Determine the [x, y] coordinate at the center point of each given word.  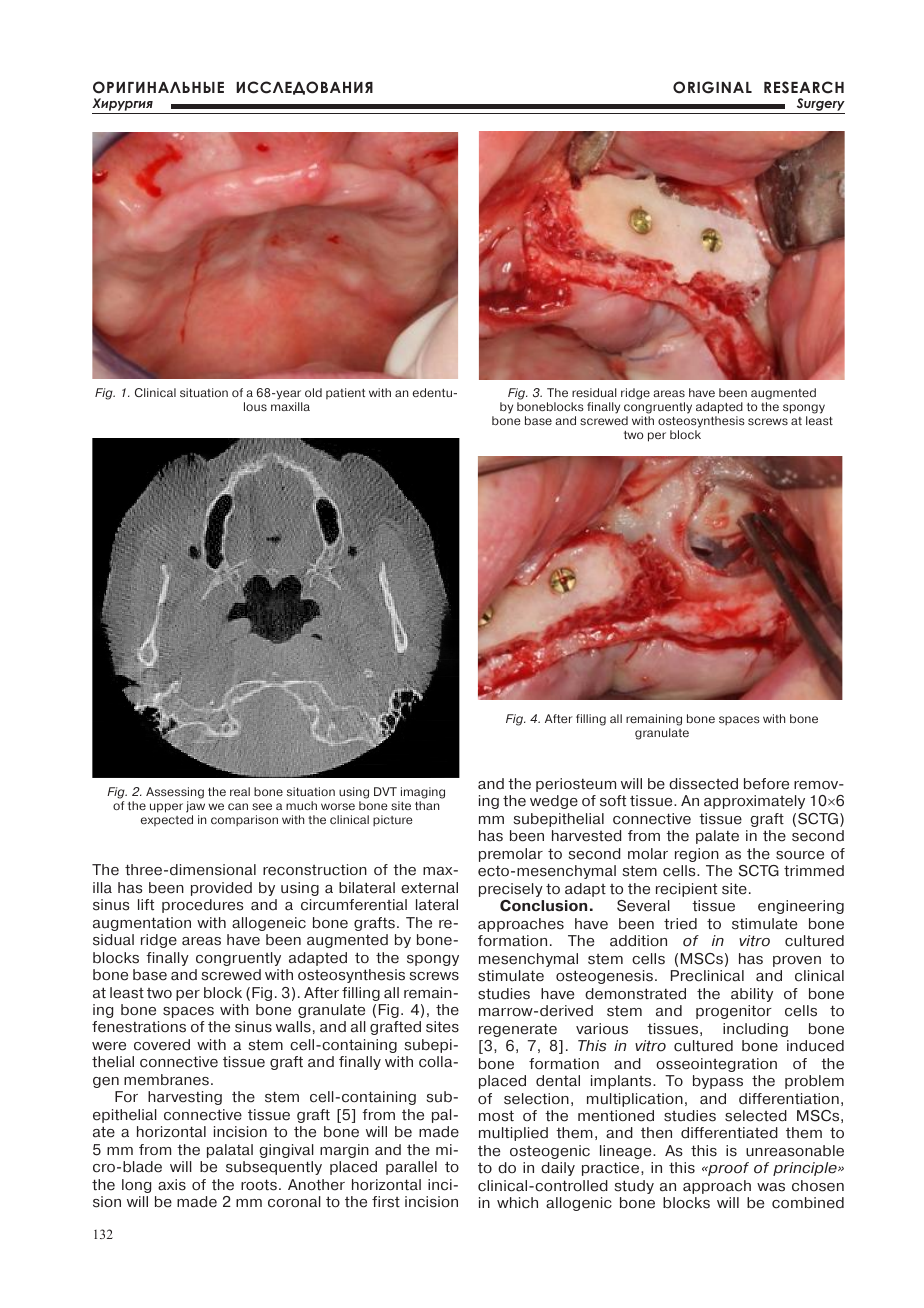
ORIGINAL [712, 87]
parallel [411, 1168]
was [771, 1187]
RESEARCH [804, 87]
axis [172, 1185]
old [313, 392]
